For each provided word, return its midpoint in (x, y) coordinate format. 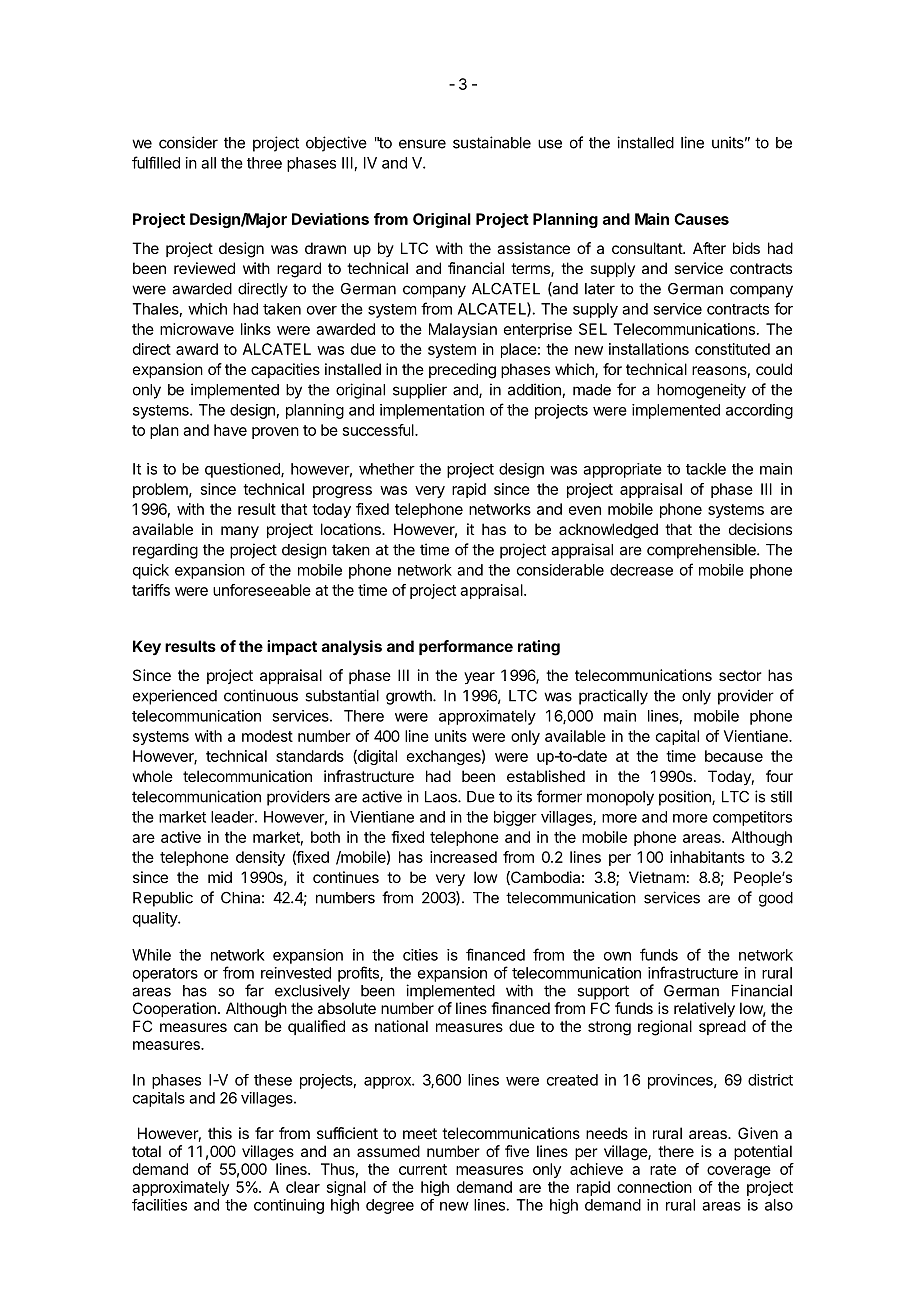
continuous (261, 695)
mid (220, 877)
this (220, 1133)
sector (740, 675)
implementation (432, 411)
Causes (701, 219)
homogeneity (701, 391)
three (264, 163)
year (479, 678)
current (423, 1169)
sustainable (492, 142)
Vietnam (657, 877)
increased (463, 857)
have (230, 430)
